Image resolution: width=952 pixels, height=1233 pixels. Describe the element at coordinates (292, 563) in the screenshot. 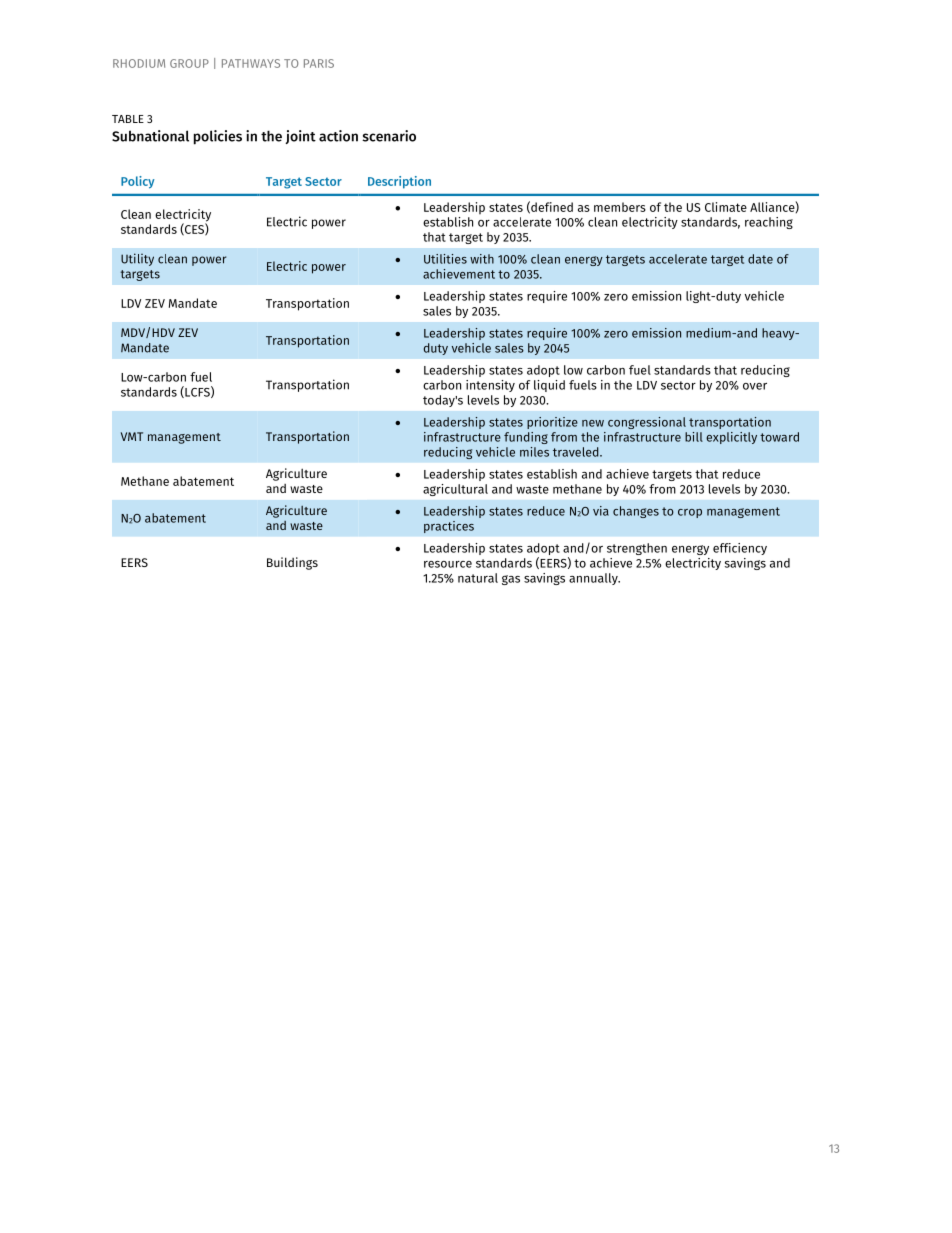

I see `Buildings` at that location.
